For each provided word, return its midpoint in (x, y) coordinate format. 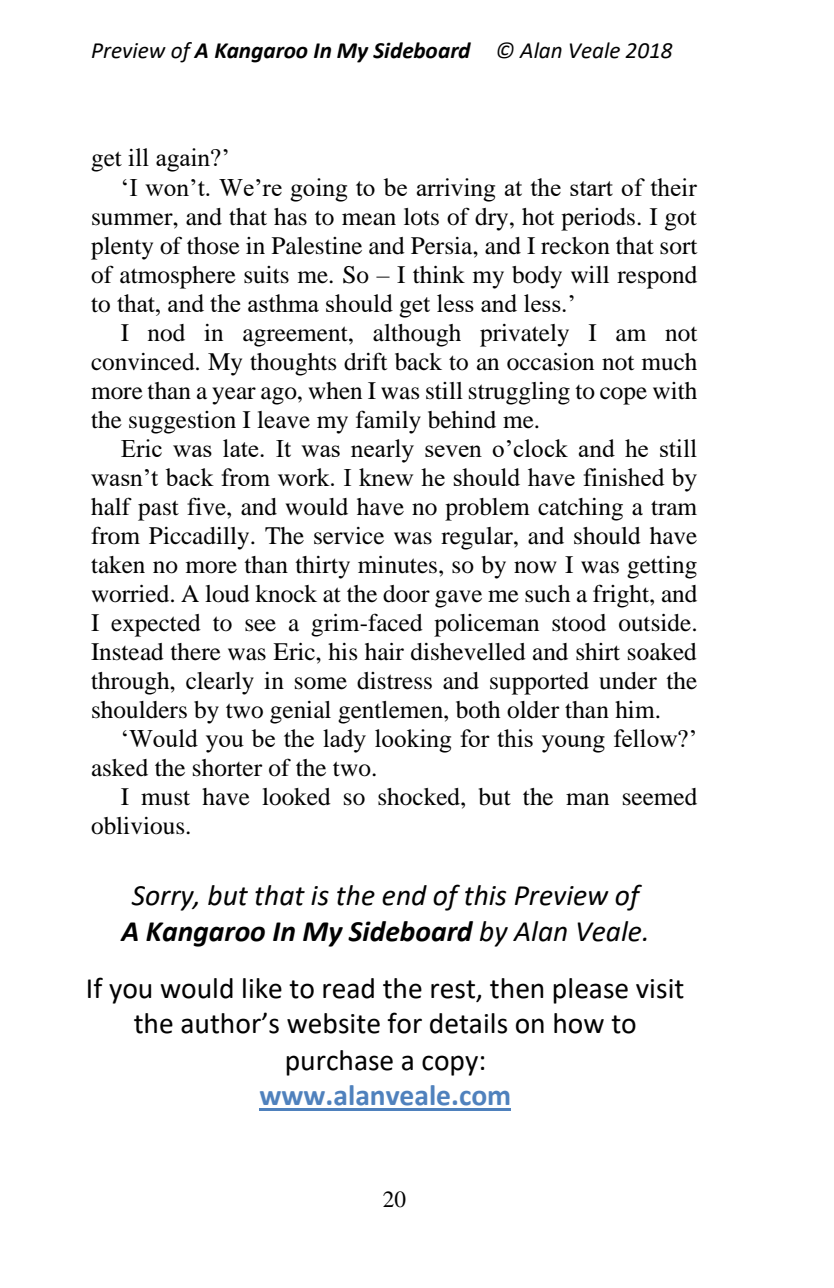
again (184, 160)
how (579, 1023)
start (591, 188)
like (262, 988)
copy (450, 1065)
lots (421, 217)
